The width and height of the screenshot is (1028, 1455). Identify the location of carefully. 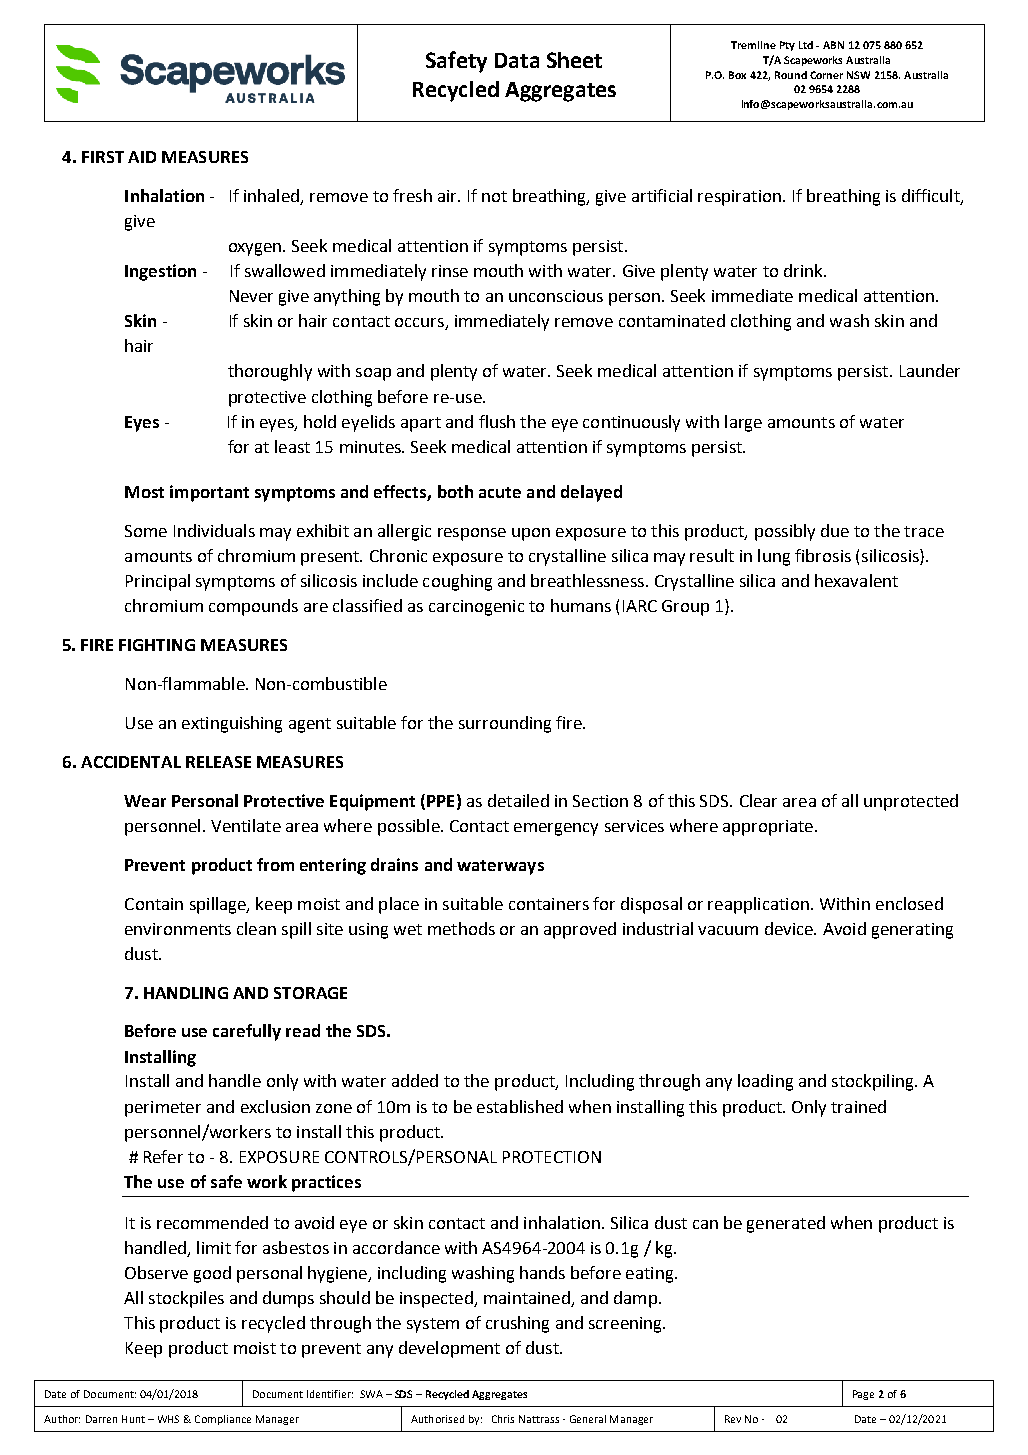
(247, 1032).
